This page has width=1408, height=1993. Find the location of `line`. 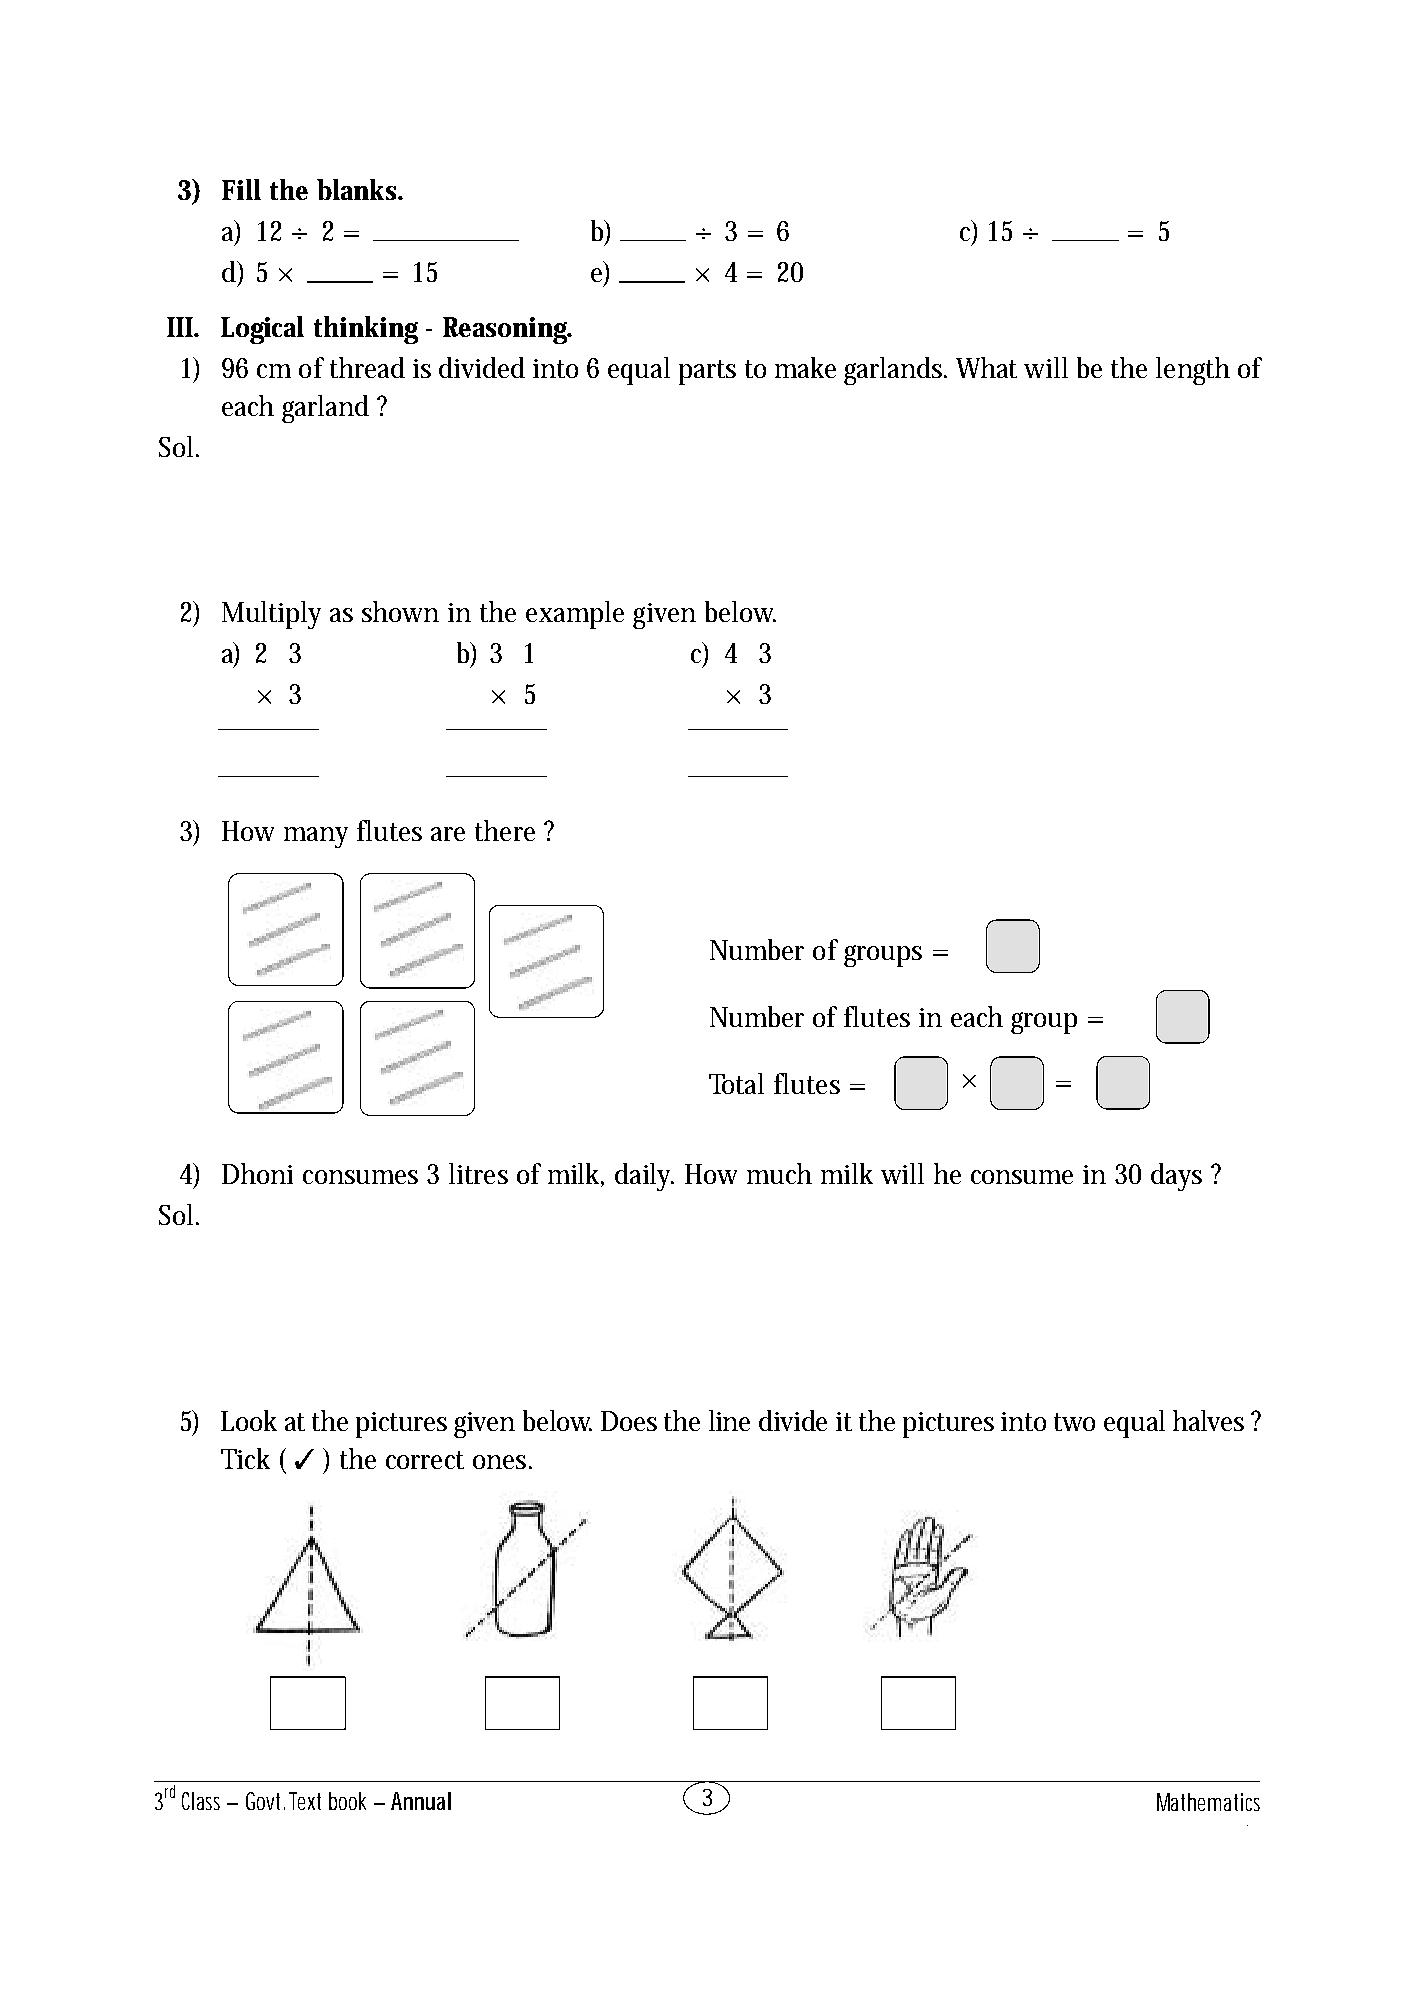

line is located at coordinates (729, 1420).
